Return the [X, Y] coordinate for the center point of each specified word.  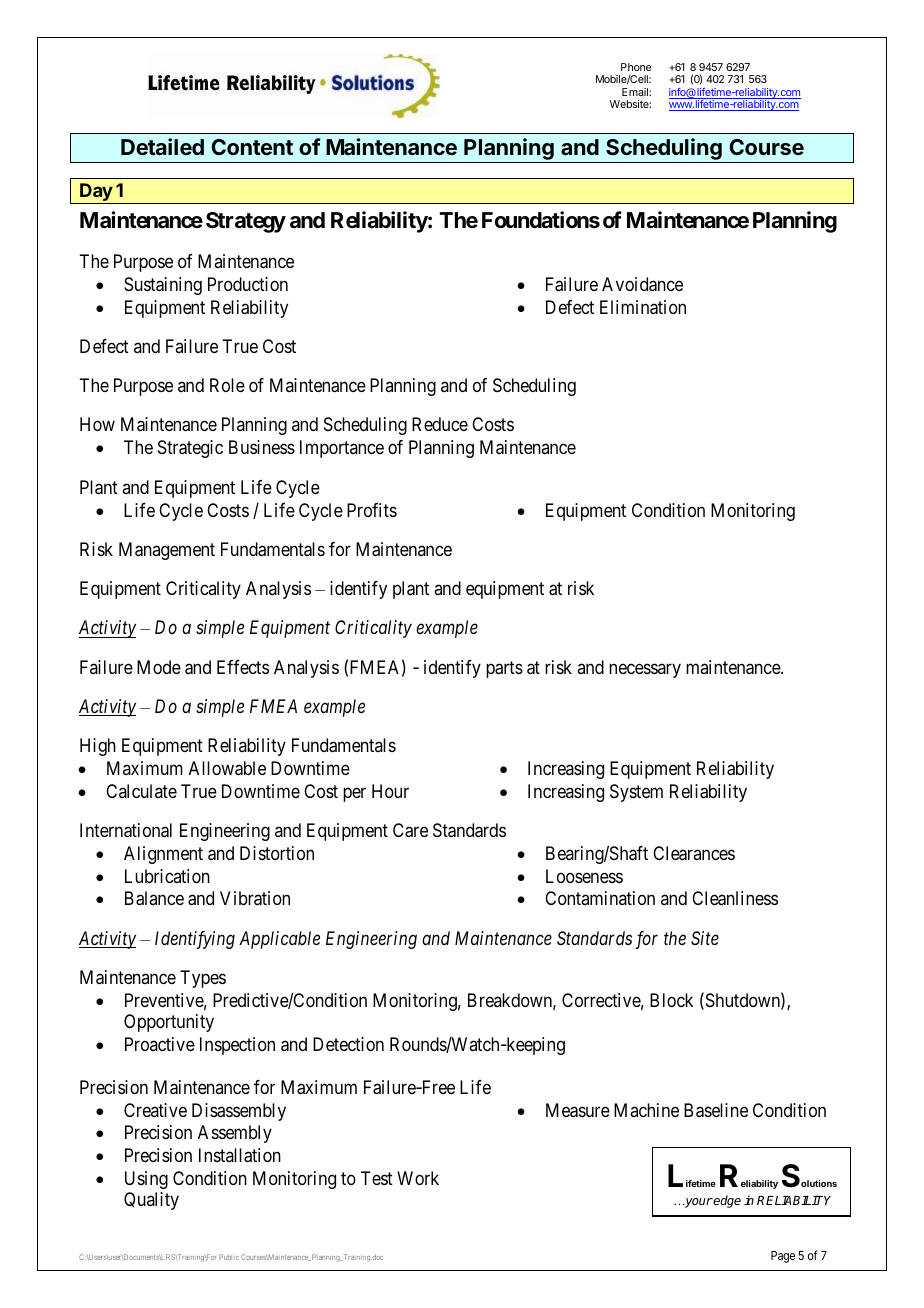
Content [252, 147]
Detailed [162, 146]
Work [418, 1178]
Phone [636, 67]
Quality [151, 1201]
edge [726, 1201]
